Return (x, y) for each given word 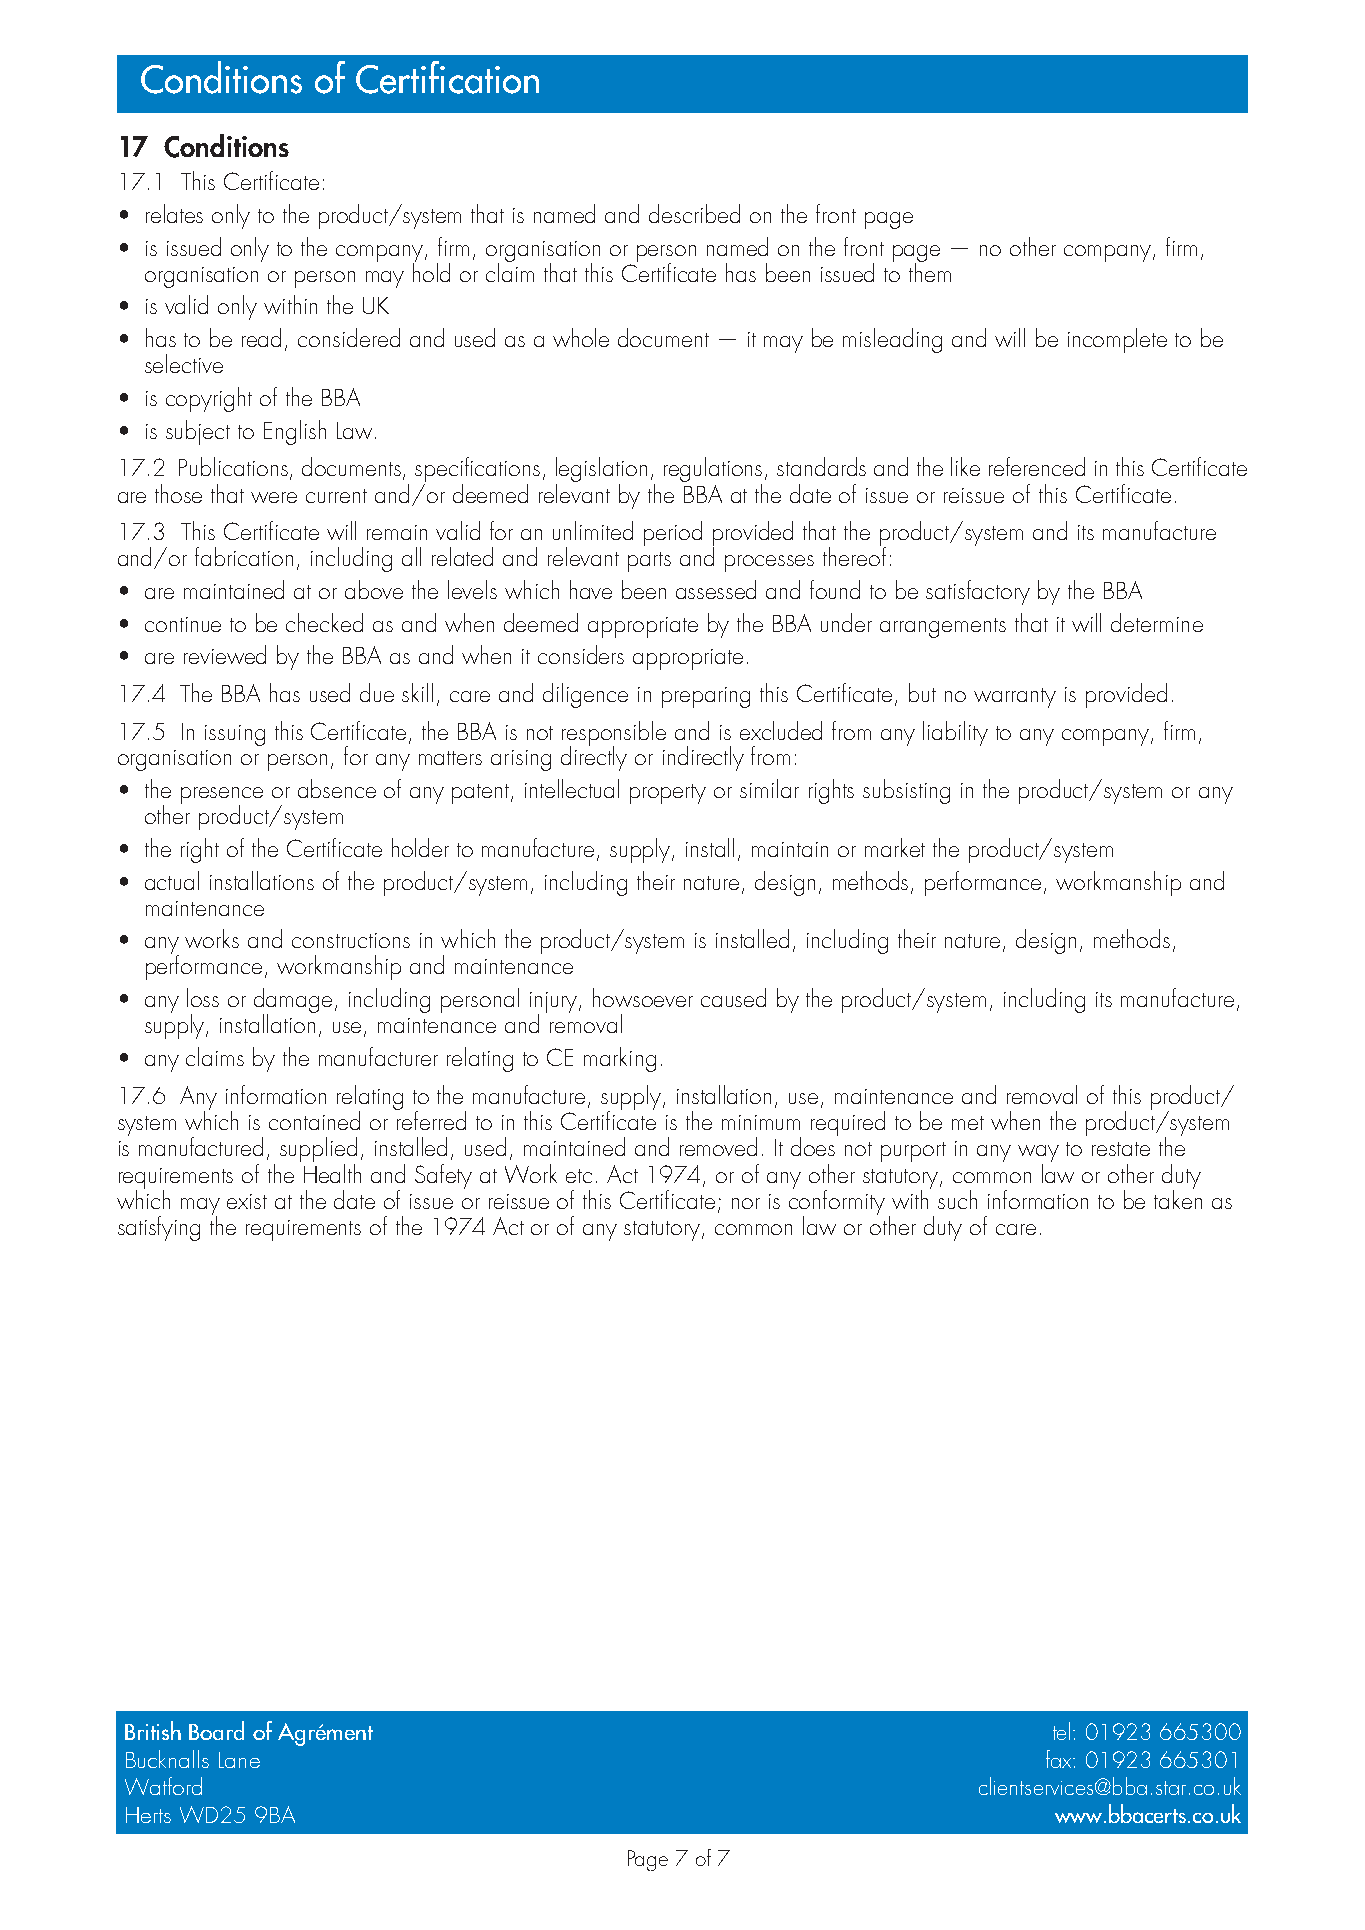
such (957, 1199)
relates (174, 213)
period (673, 533)
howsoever (643, 997)
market (895, 847)
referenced (1037, 466)
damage (293, 1002)
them (930, 271)
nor (746, 1203)
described (694, 213)
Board (216, 1730)
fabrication (244, 556)
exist (247, 1201)
